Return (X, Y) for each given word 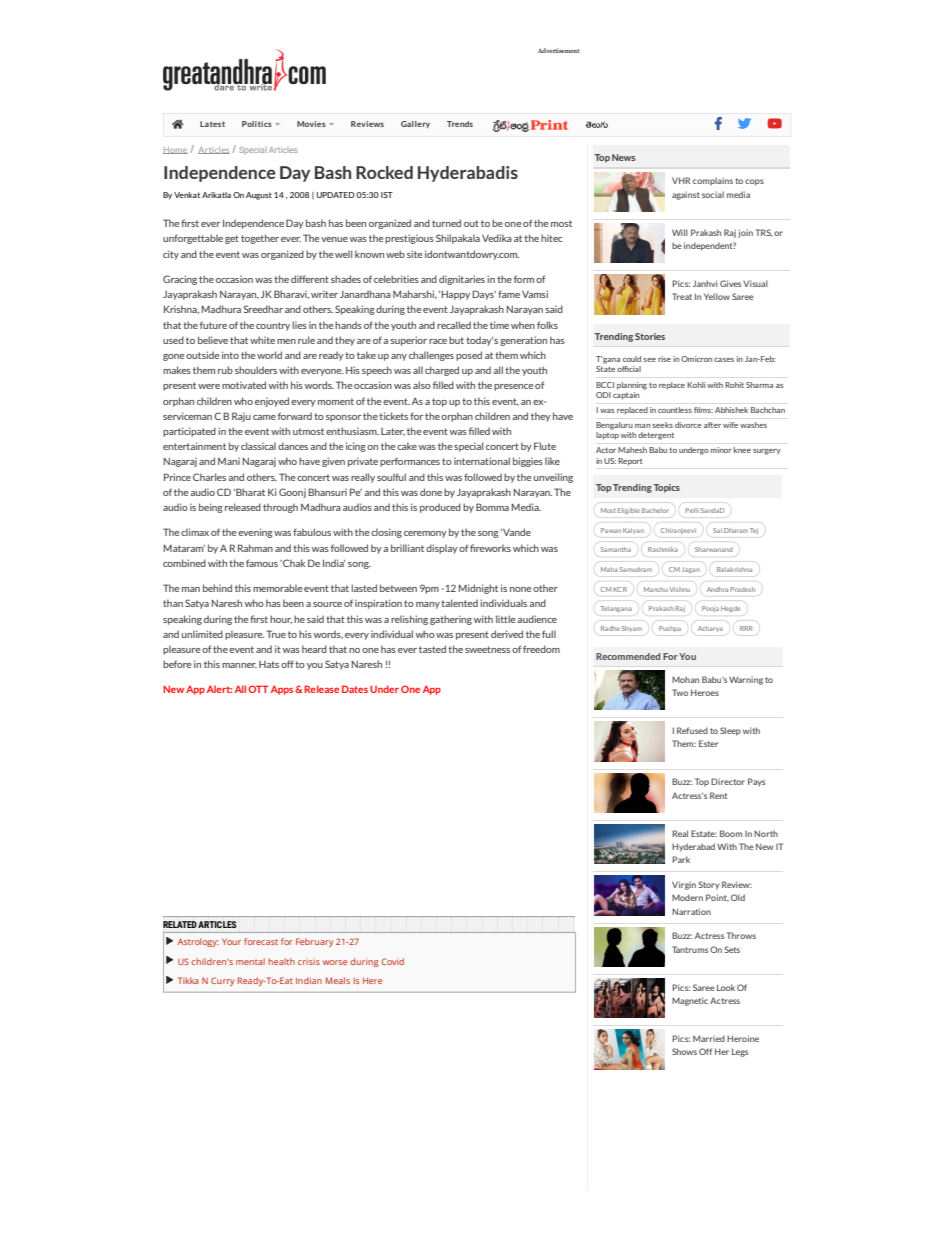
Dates (355, 689)
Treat (682, 296)
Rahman (255, 548)
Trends (460, 124)
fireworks (490, 548)
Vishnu (679, 589)
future (213, 325)
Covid (393, 961)
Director (728, 781)
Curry (222, 981)
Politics (257, 124)
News (623, 157)
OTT (258, 689)
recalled (454, 325)
